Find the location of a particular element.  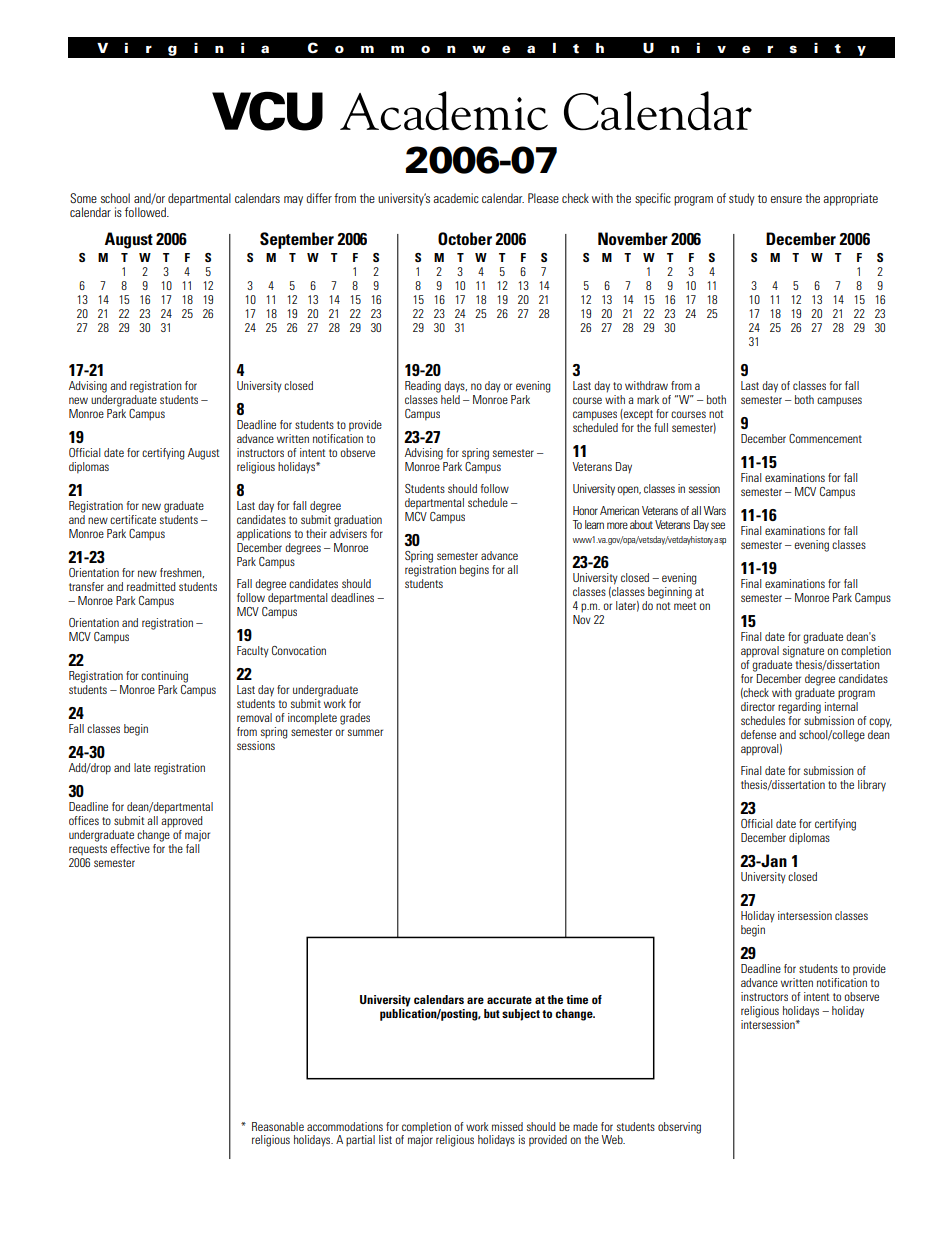

Please is located at coordinates (543, 198).
